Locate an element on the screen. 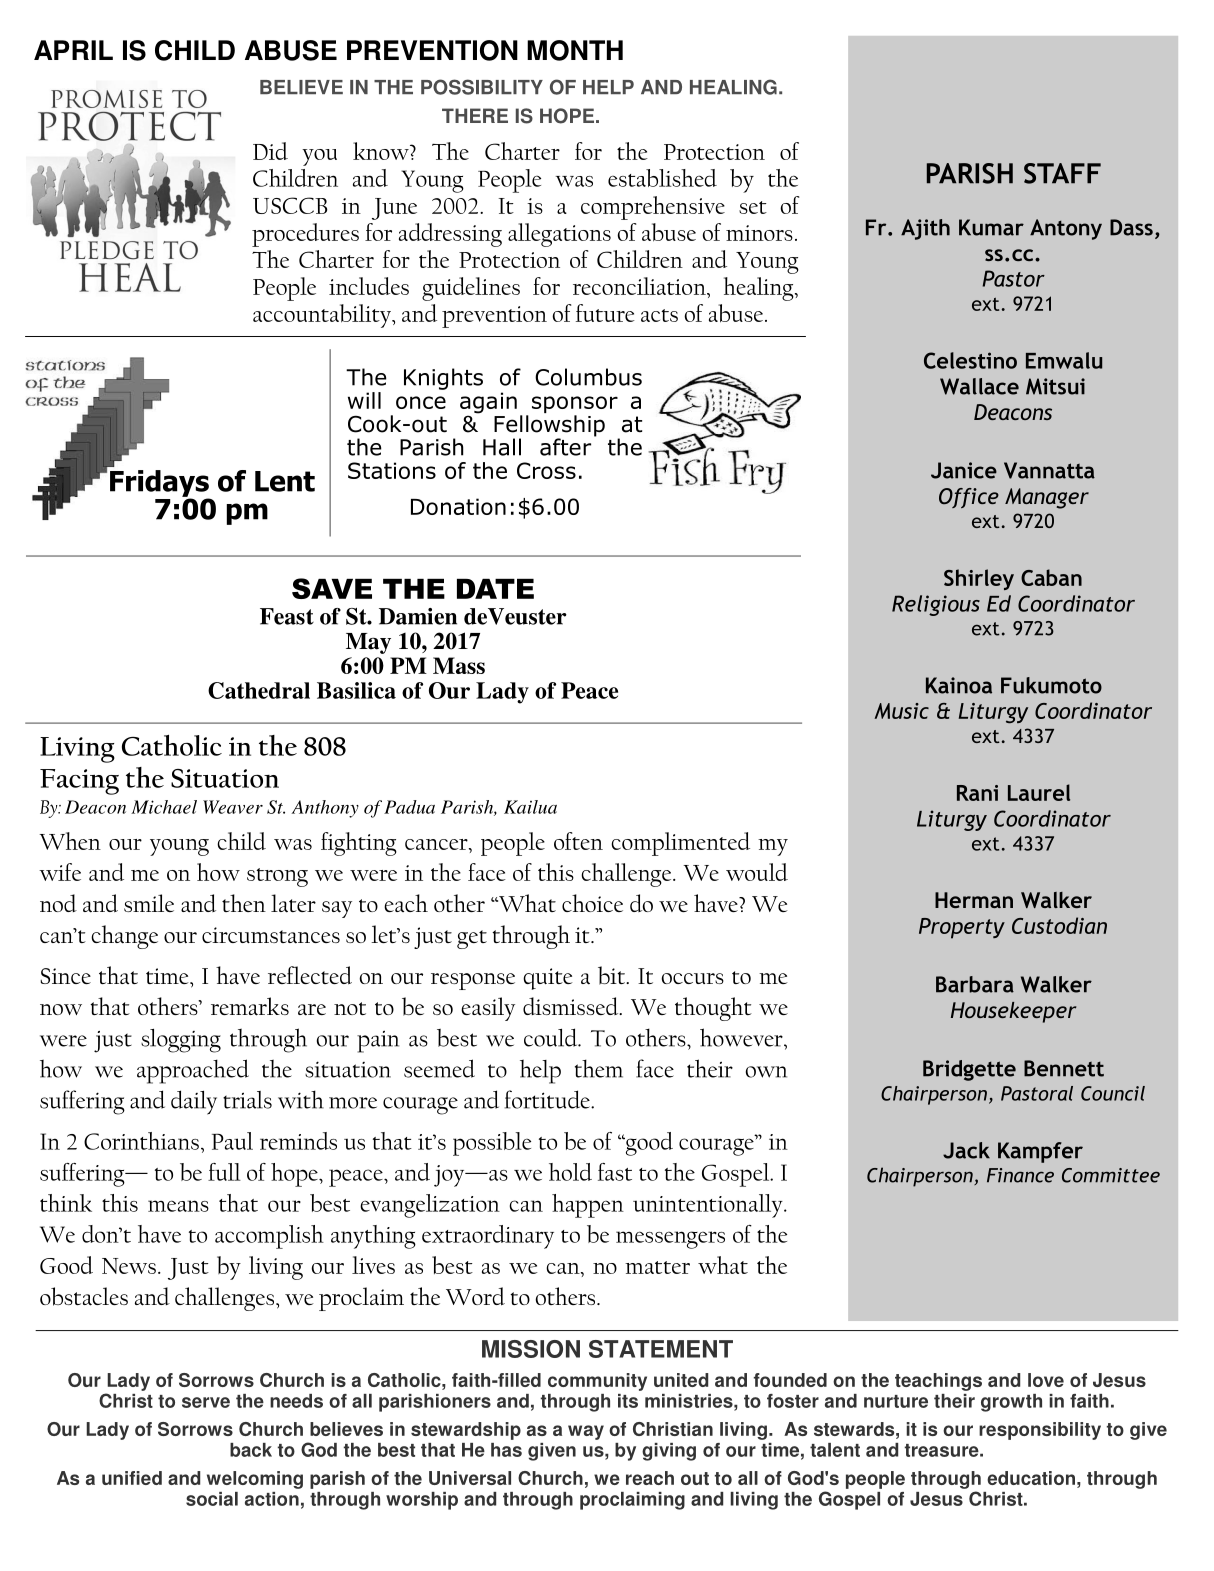 The height and width of the screenshot is (1571, 1214). Fridays is located at coordinates (160, 484).
